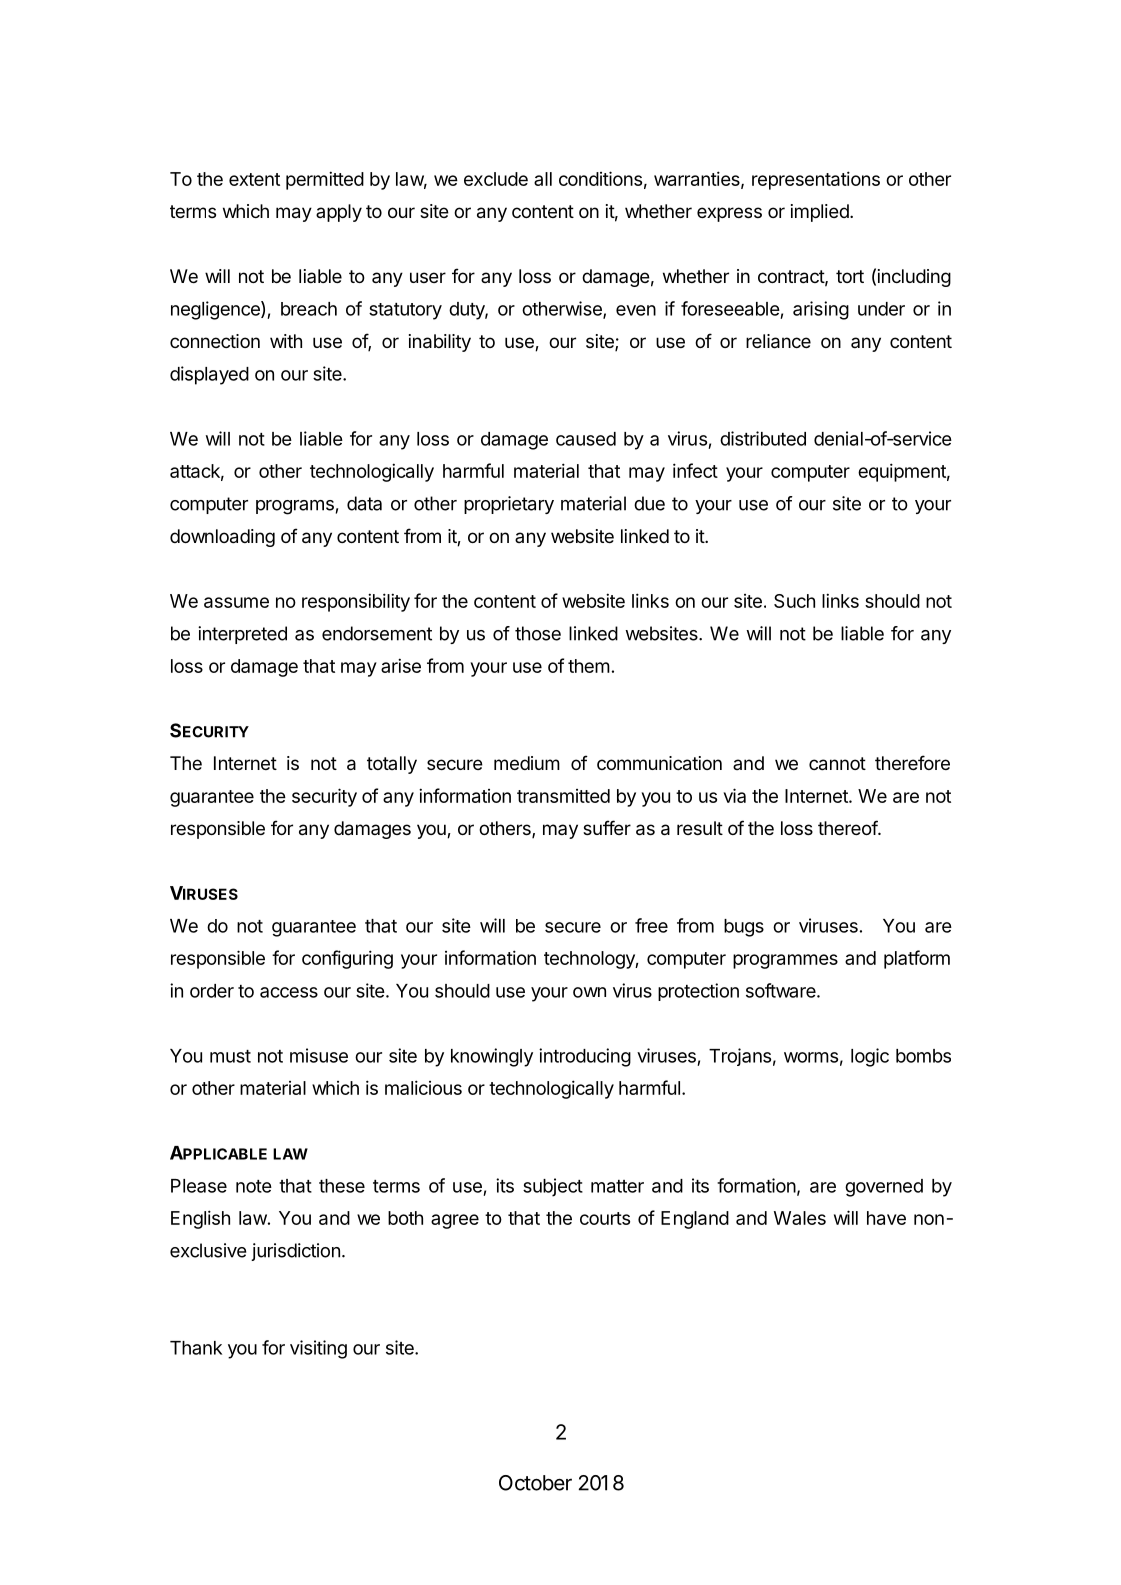 This image has height=1585, width=1121. Describe the element at coordinates (600, 178) in the image. I see `conditions` at that location.
